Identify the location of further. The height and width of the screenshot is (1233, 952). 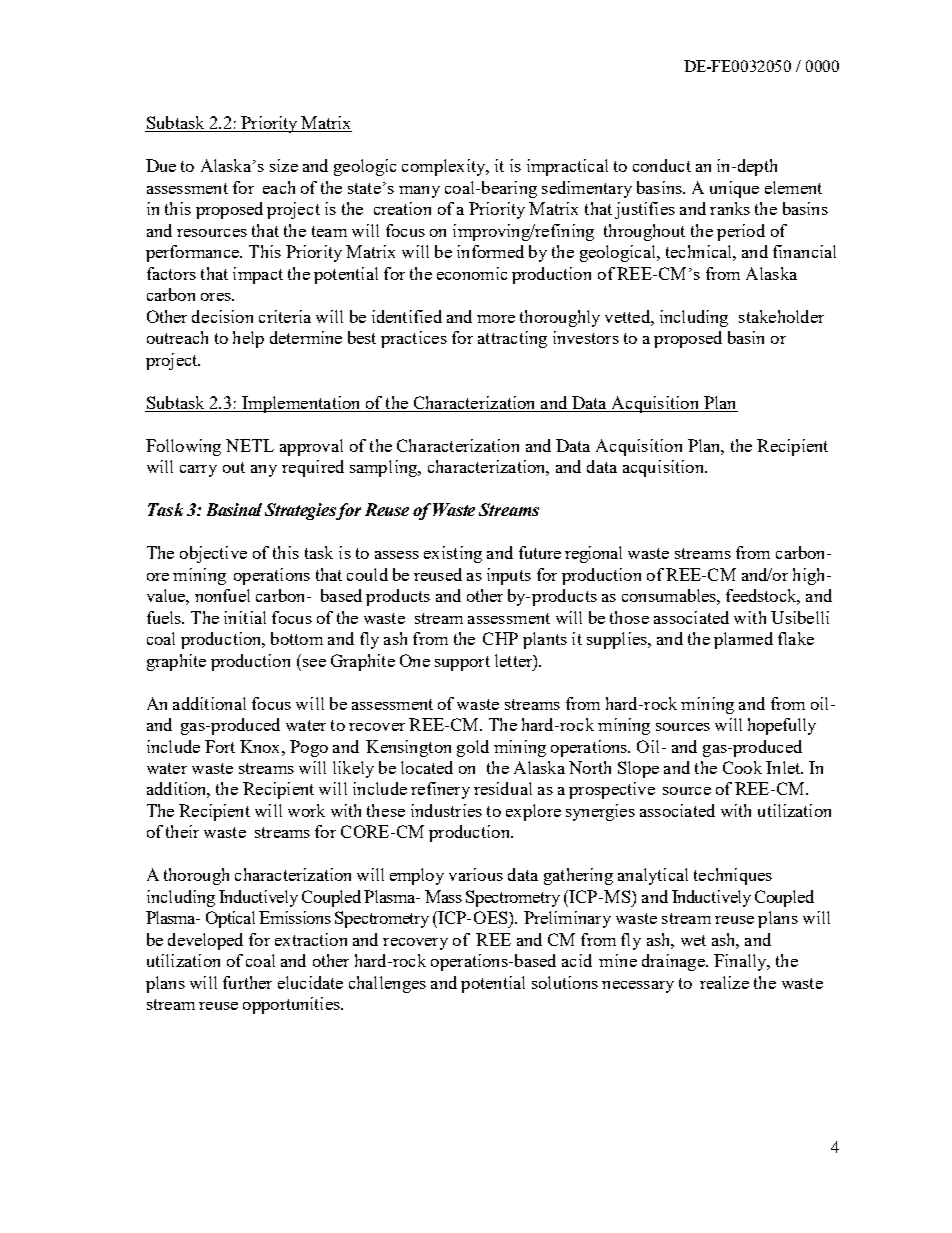
(247, 982).
